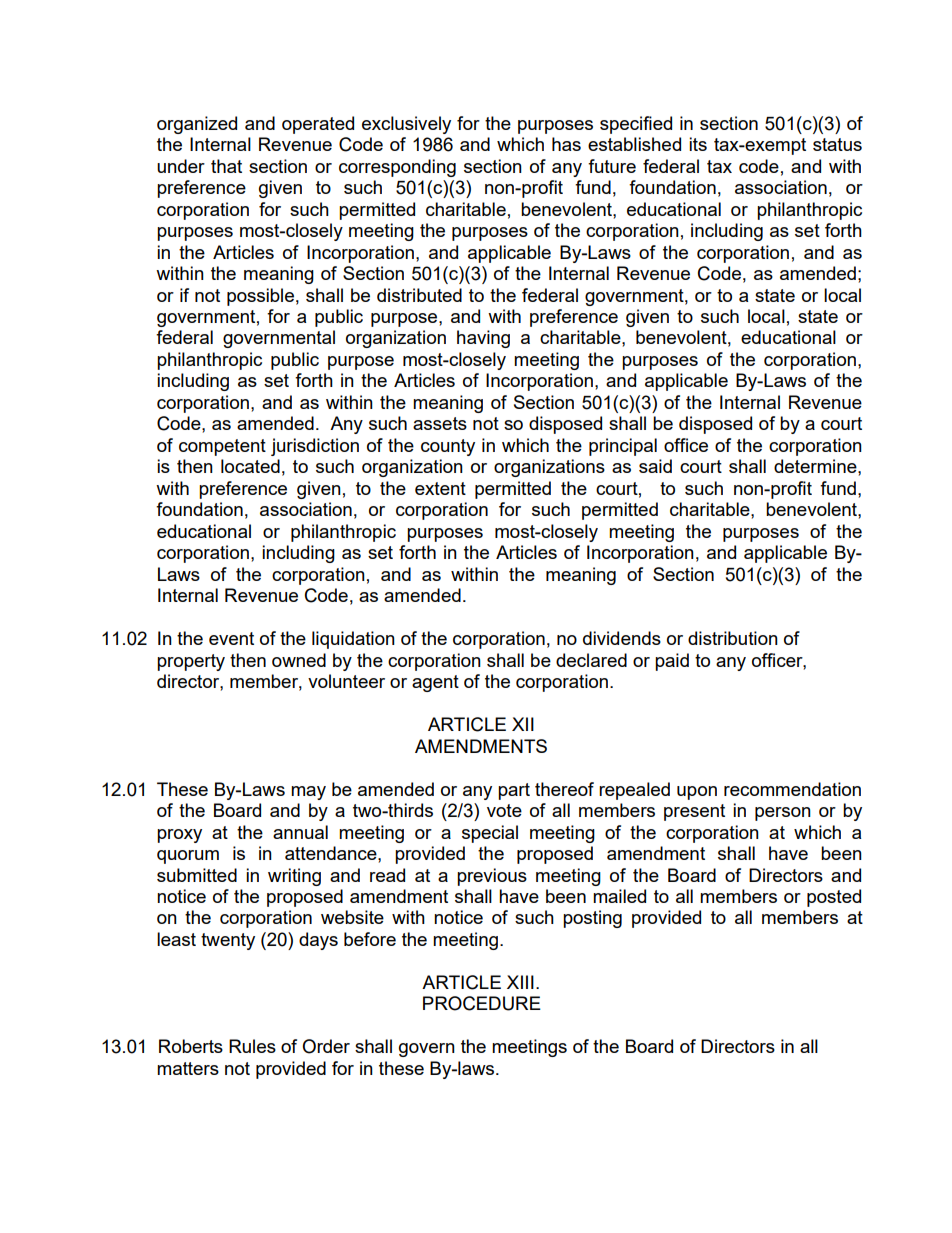 The width and height of the document is (952, 1233). I want to click on has, so click(566, 144).
